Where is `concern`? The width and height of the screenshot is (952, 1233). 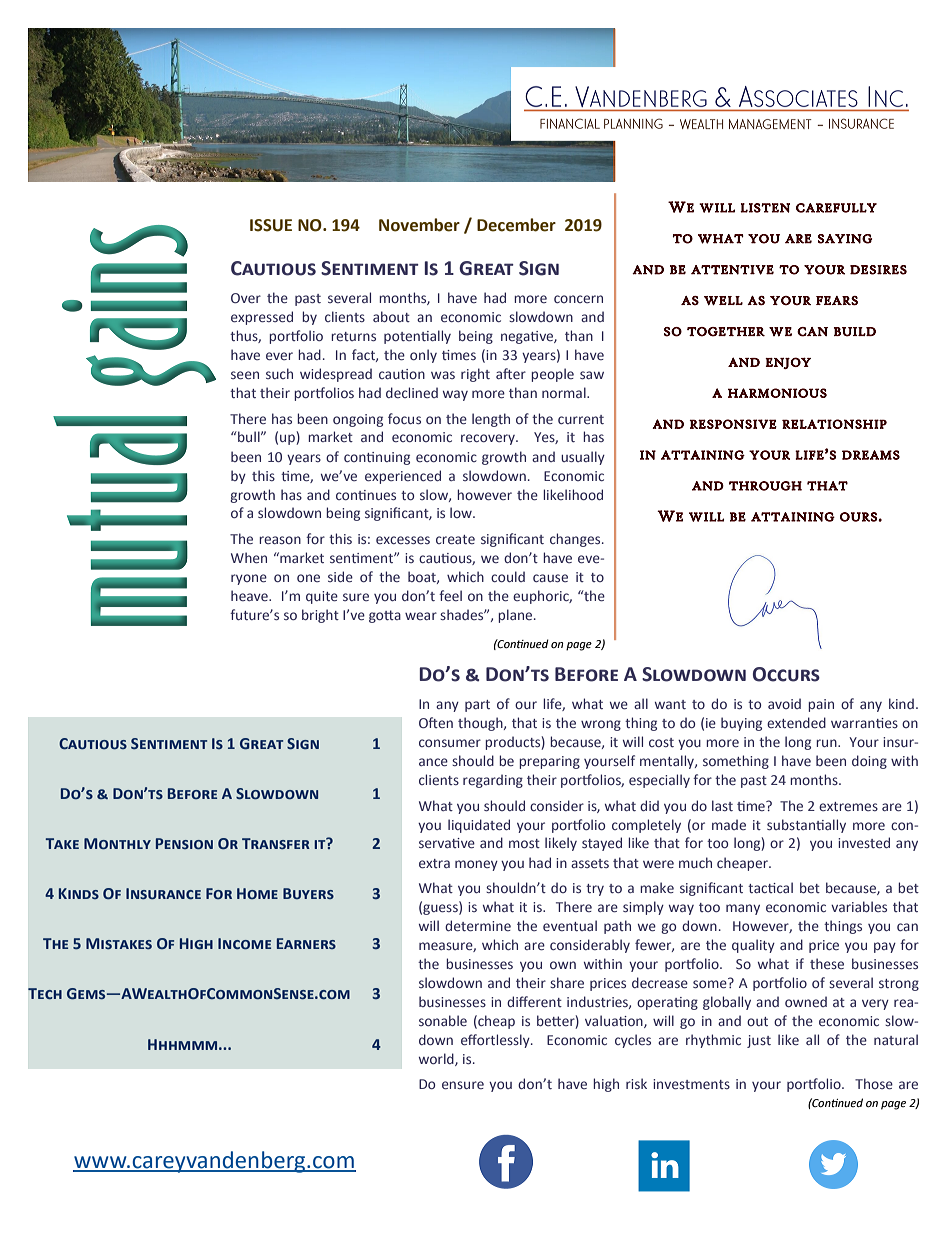 concern is located at coordinates (578, 299).
